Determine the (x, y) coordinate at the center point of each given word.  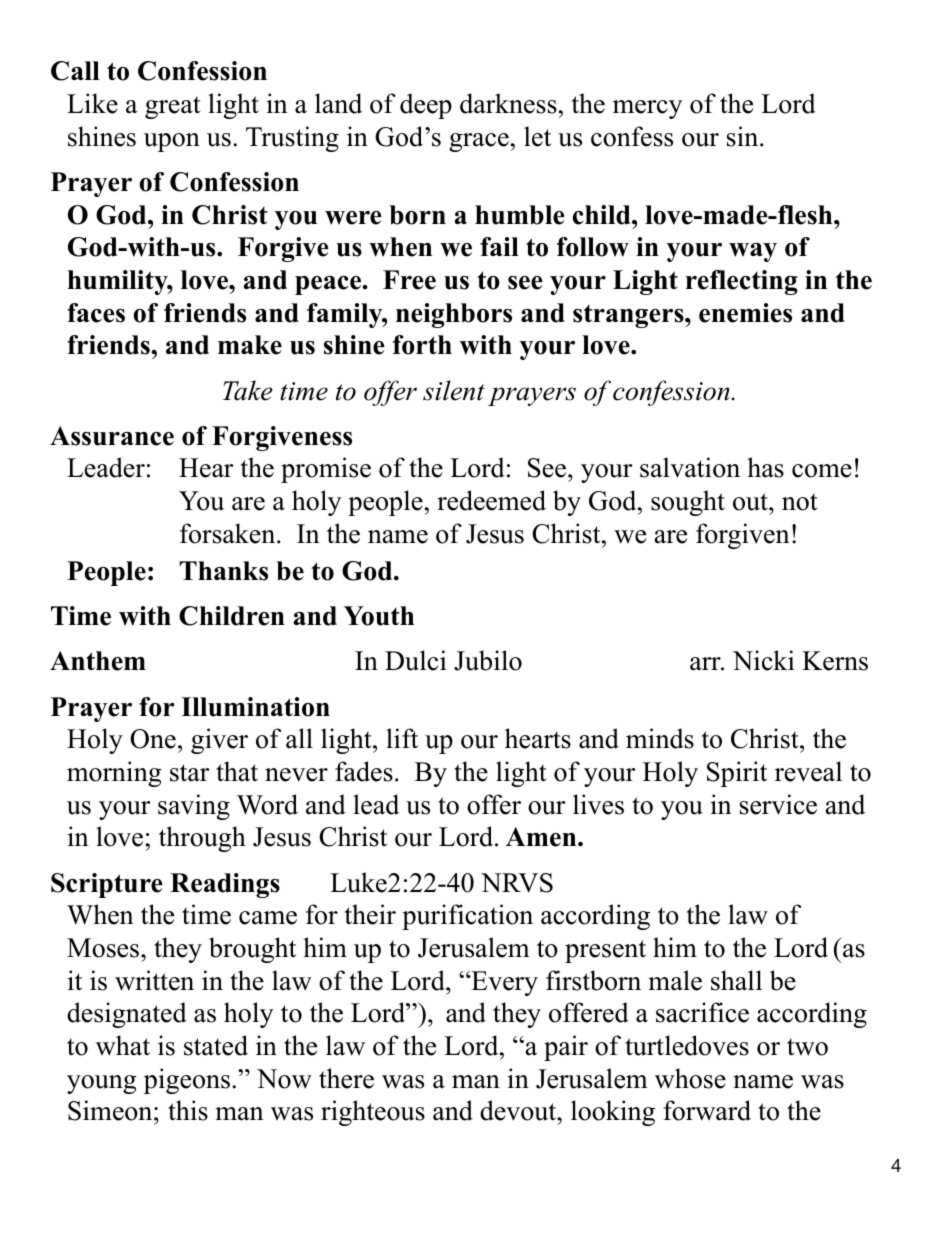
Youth (379, 616)
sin (744, 136)
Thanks (223, 571)
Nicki (763, 660)
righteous (373, 1113)
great (173, 107)
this (188, 1110)
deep (426, 106)
